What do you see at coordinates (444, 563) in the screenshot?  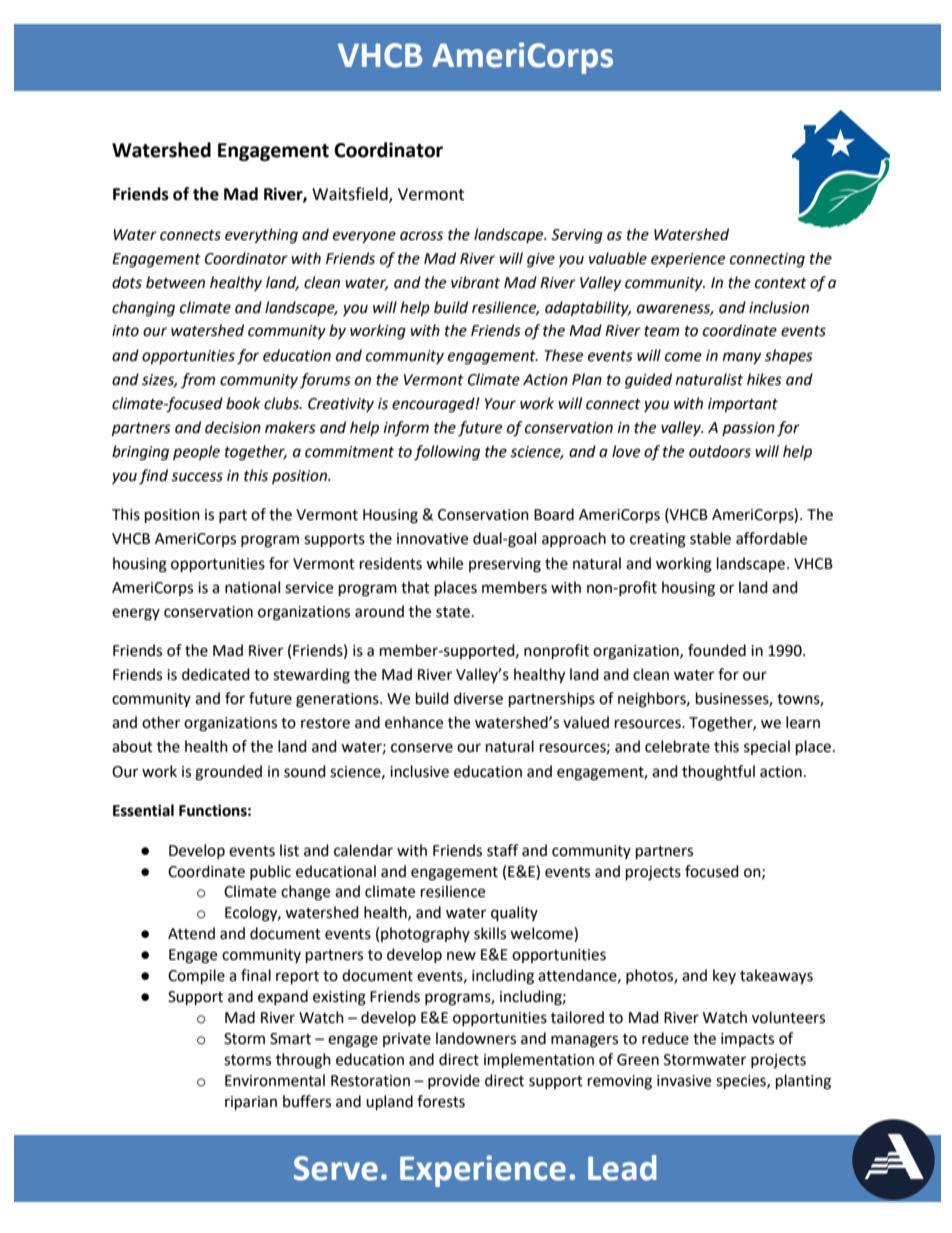 I see `while` at bounding box center [444, 563].
